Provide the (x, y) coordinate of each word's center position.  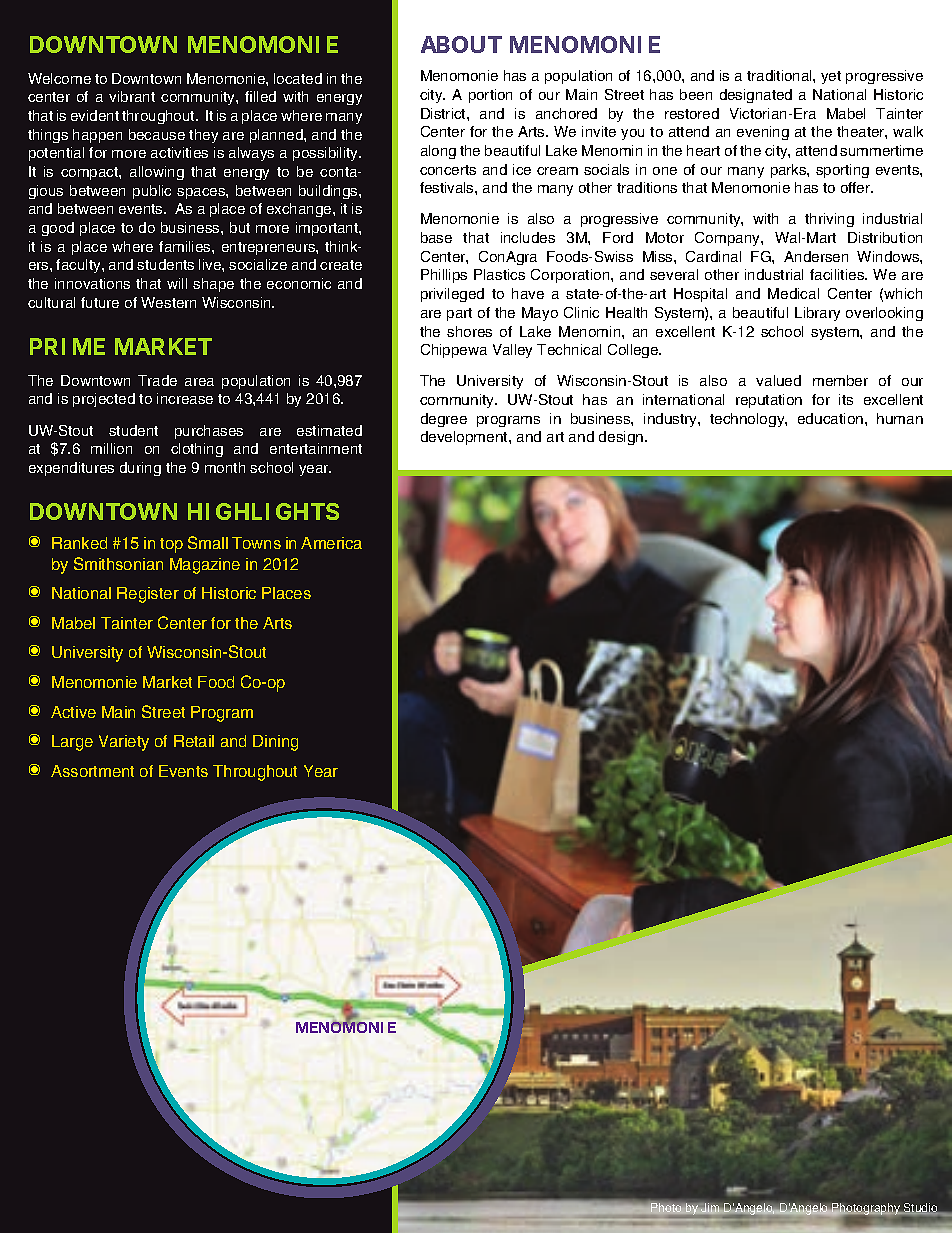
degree (444, 420)
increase (185, 398)
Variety (124, 743)
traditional (780, 75)
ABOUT (461, 44)
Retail (194, 741)
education (832, 418)
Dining (275, 743)
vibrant (132, 96)
